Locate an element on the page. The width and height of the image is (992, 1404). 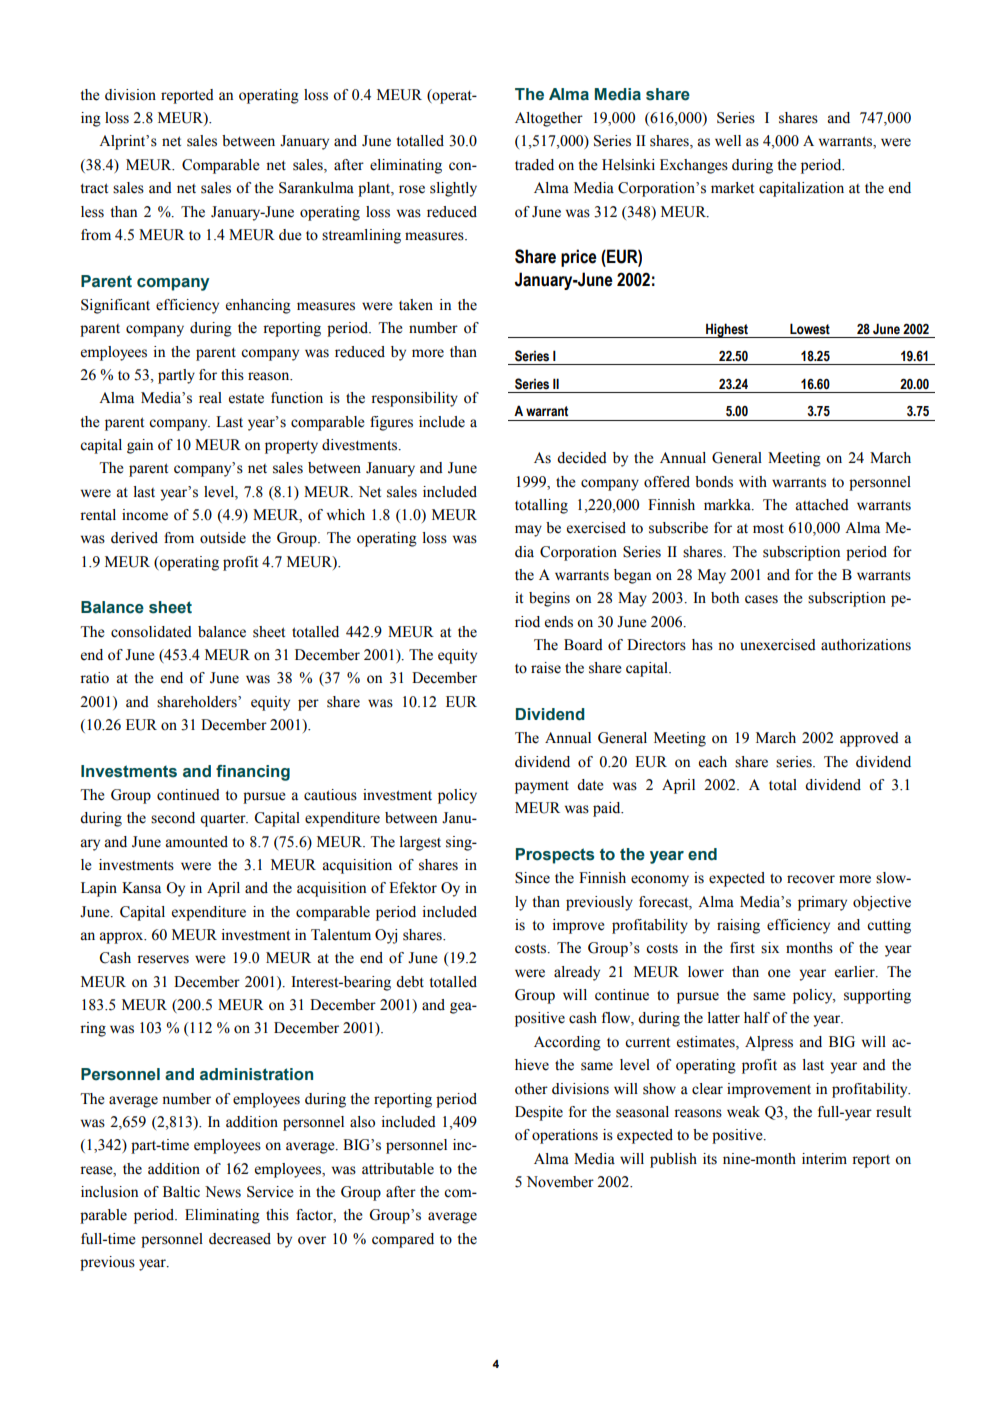
reserves is located at coordinates (163, 959).
